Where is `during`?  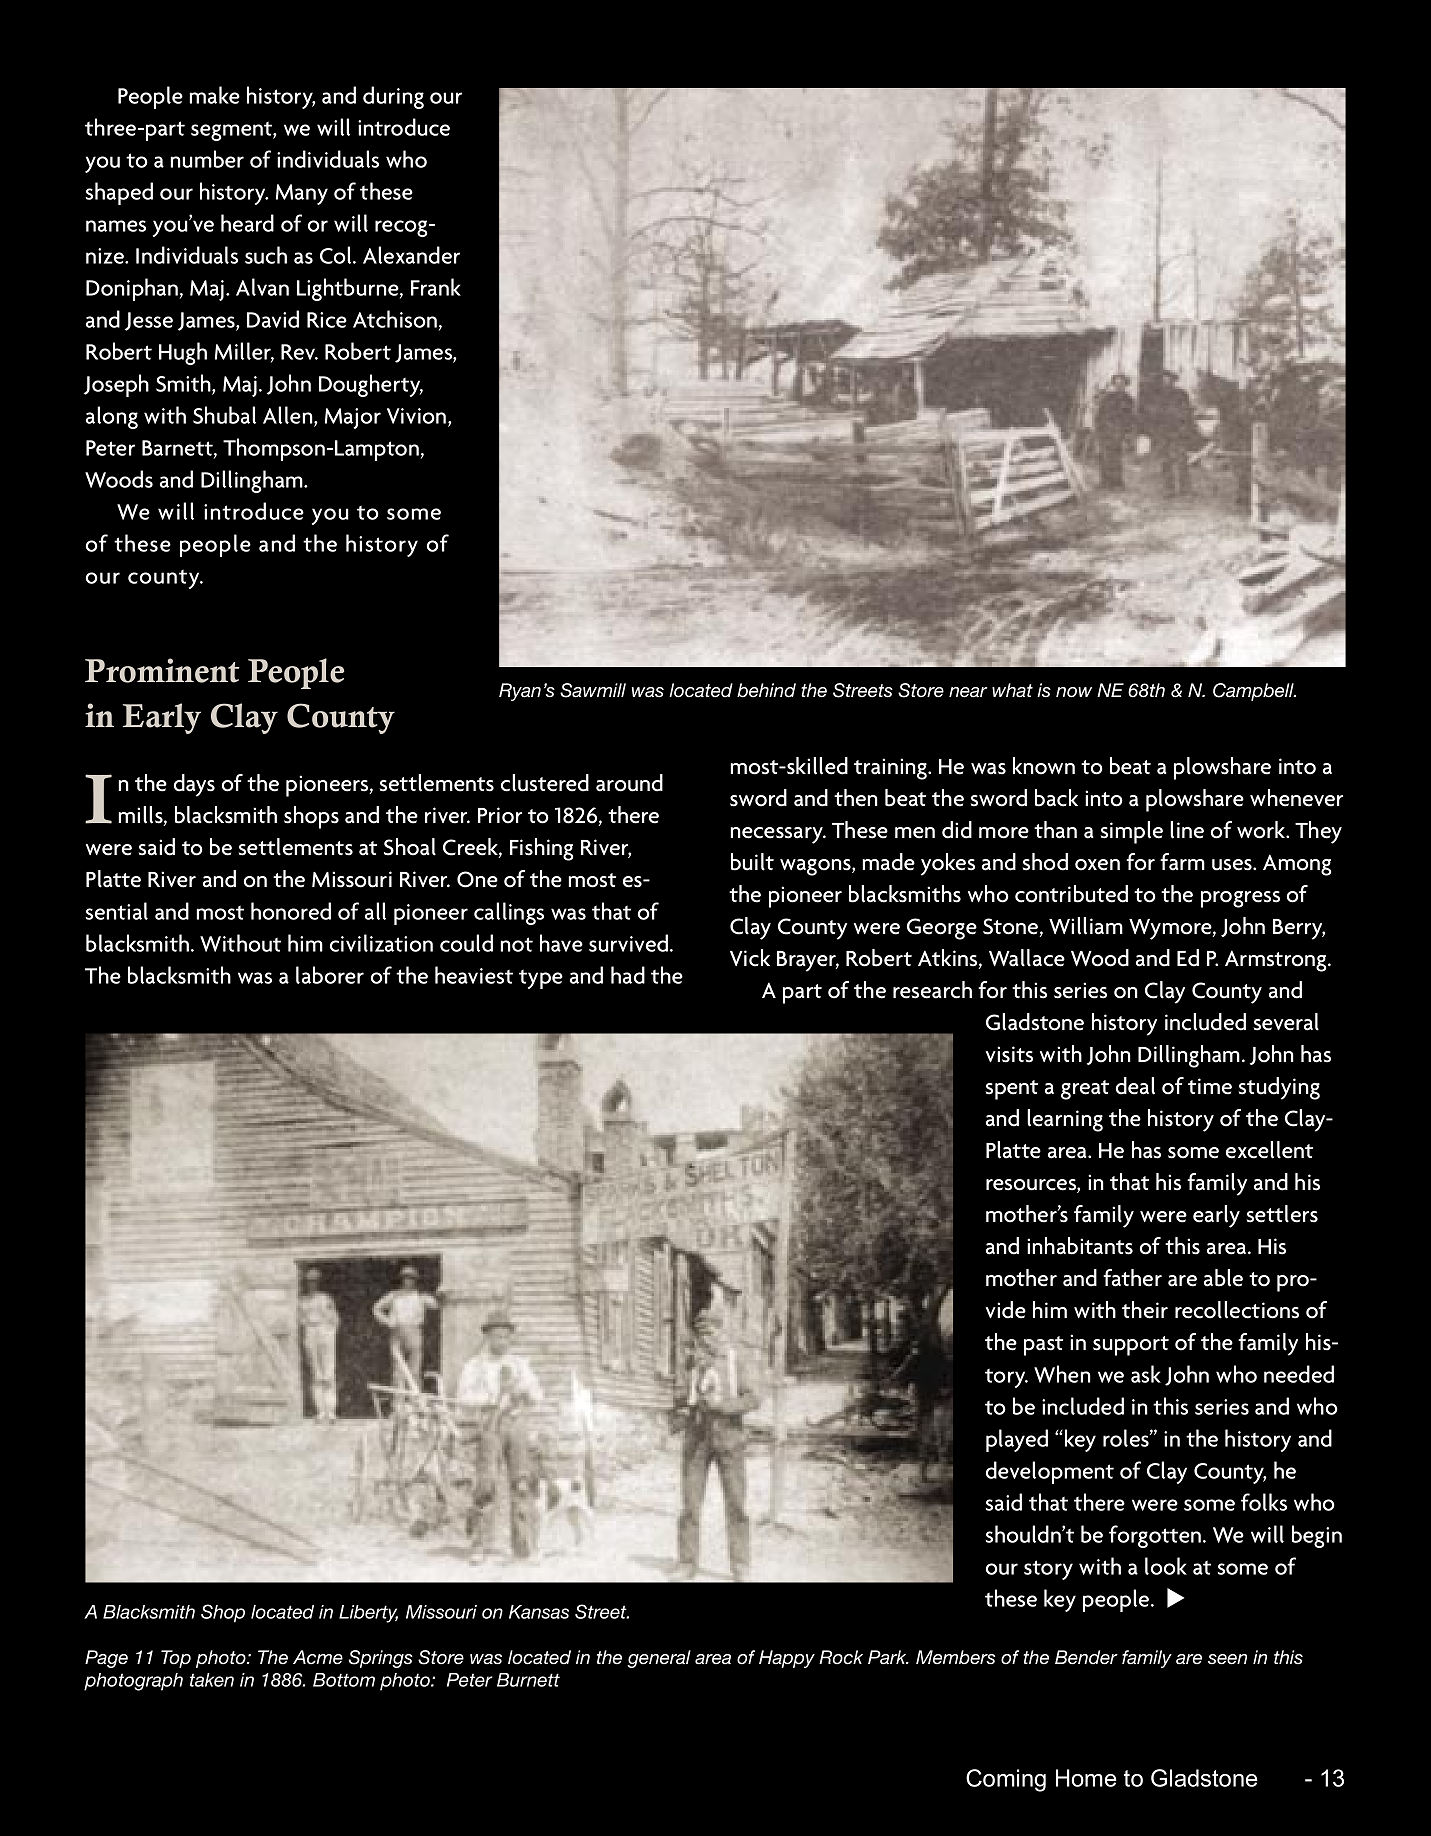
during is located at coordinates (393, 97).
